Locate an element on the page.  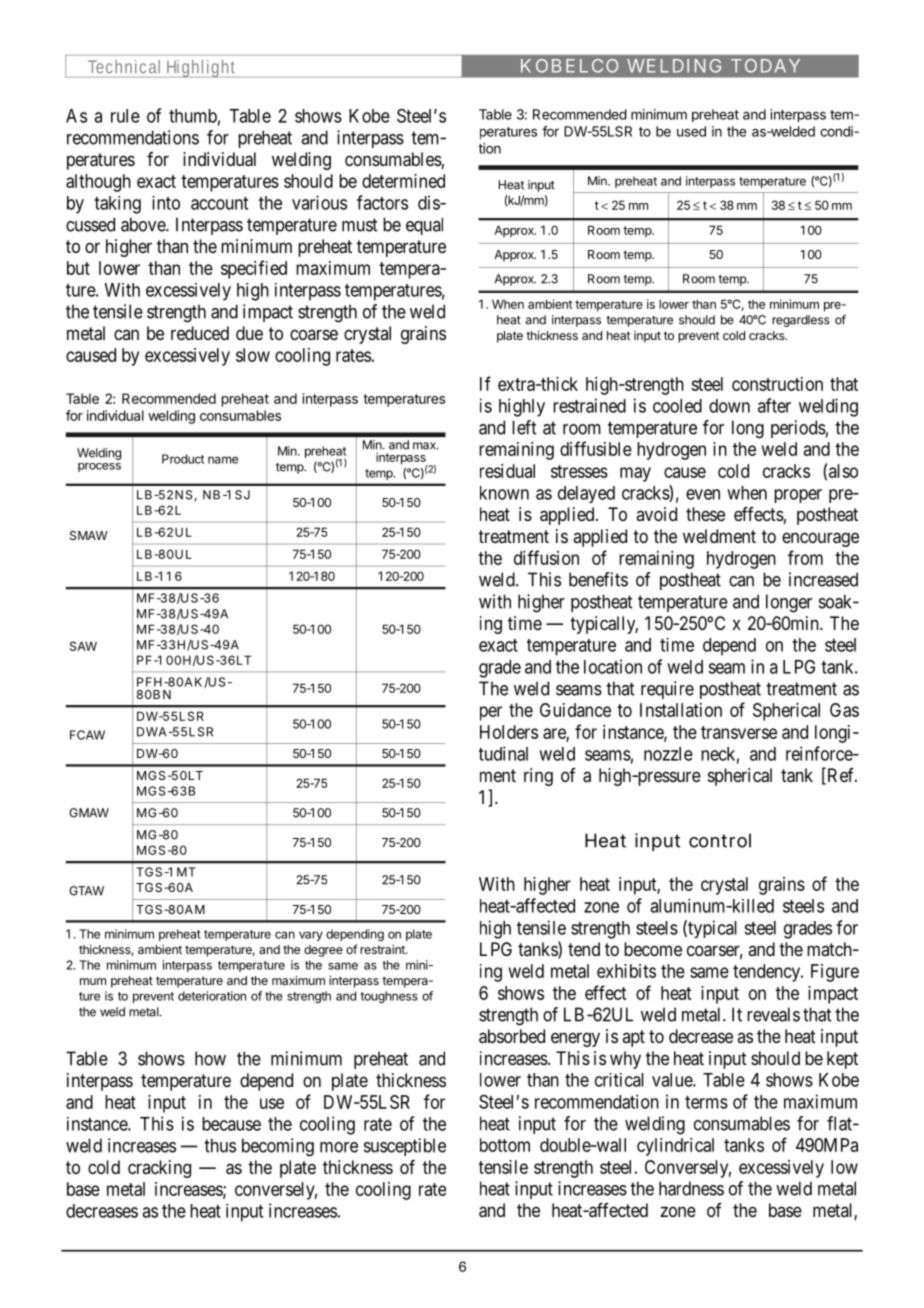
rule is located at coordinates (125, 116).
